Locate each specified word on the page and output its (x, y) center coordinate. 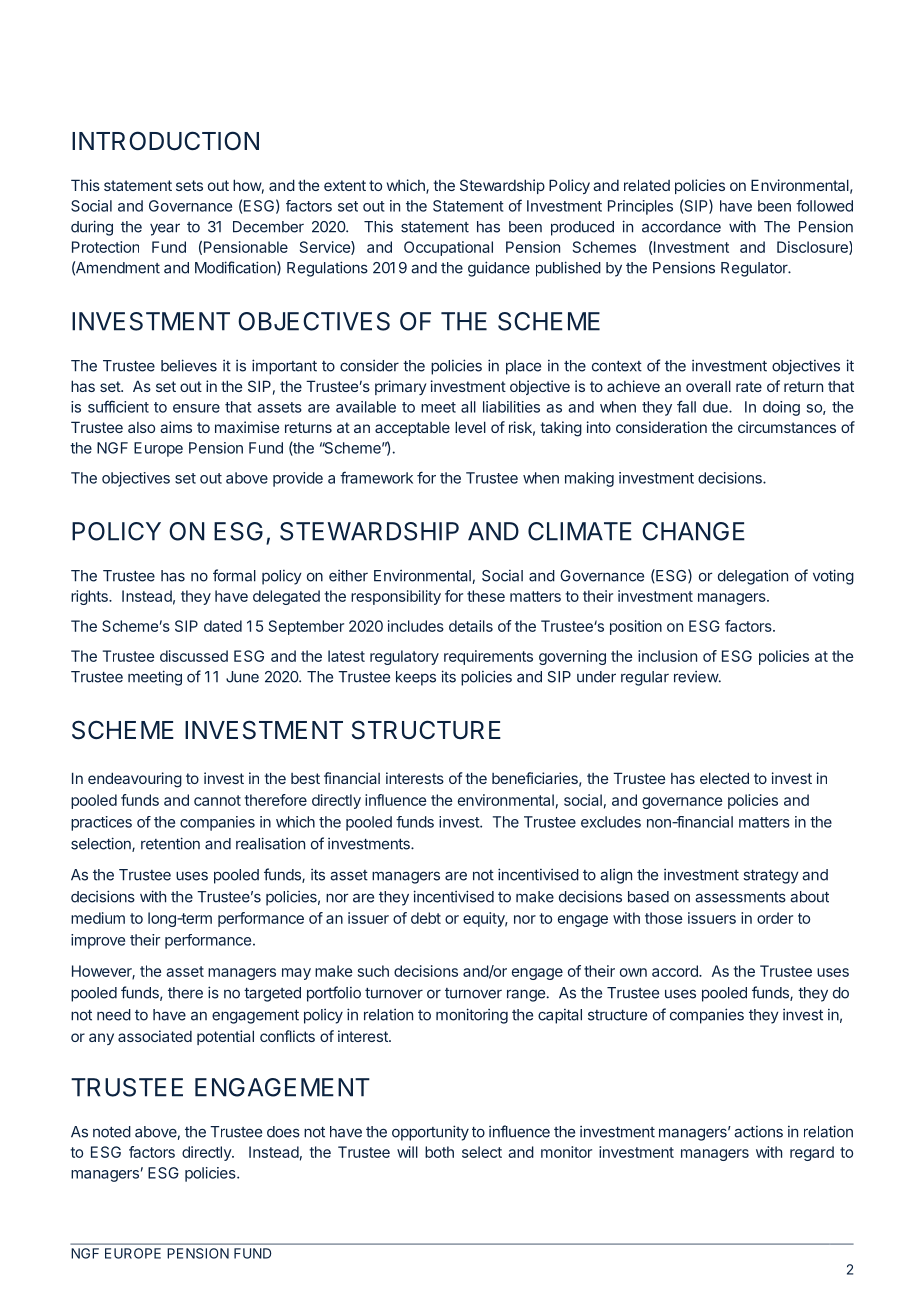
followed (824, 206)
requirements (488, 657)
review (697, 677)
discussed (194, 656)
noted (112, 1132)
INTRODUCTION (165, 141)
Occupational (448, 248)
